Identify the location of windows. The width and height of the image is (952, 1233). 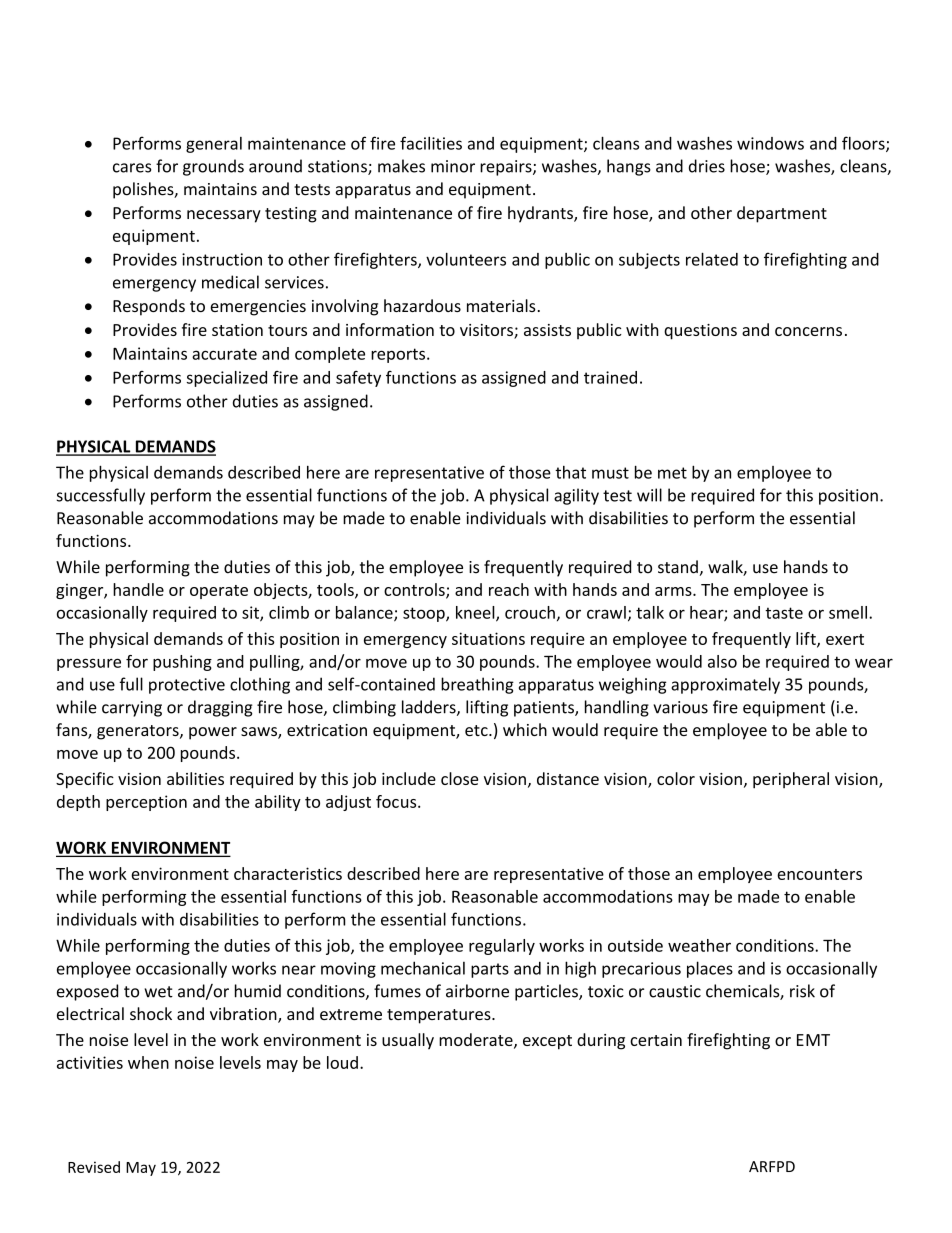
(770, 143).
